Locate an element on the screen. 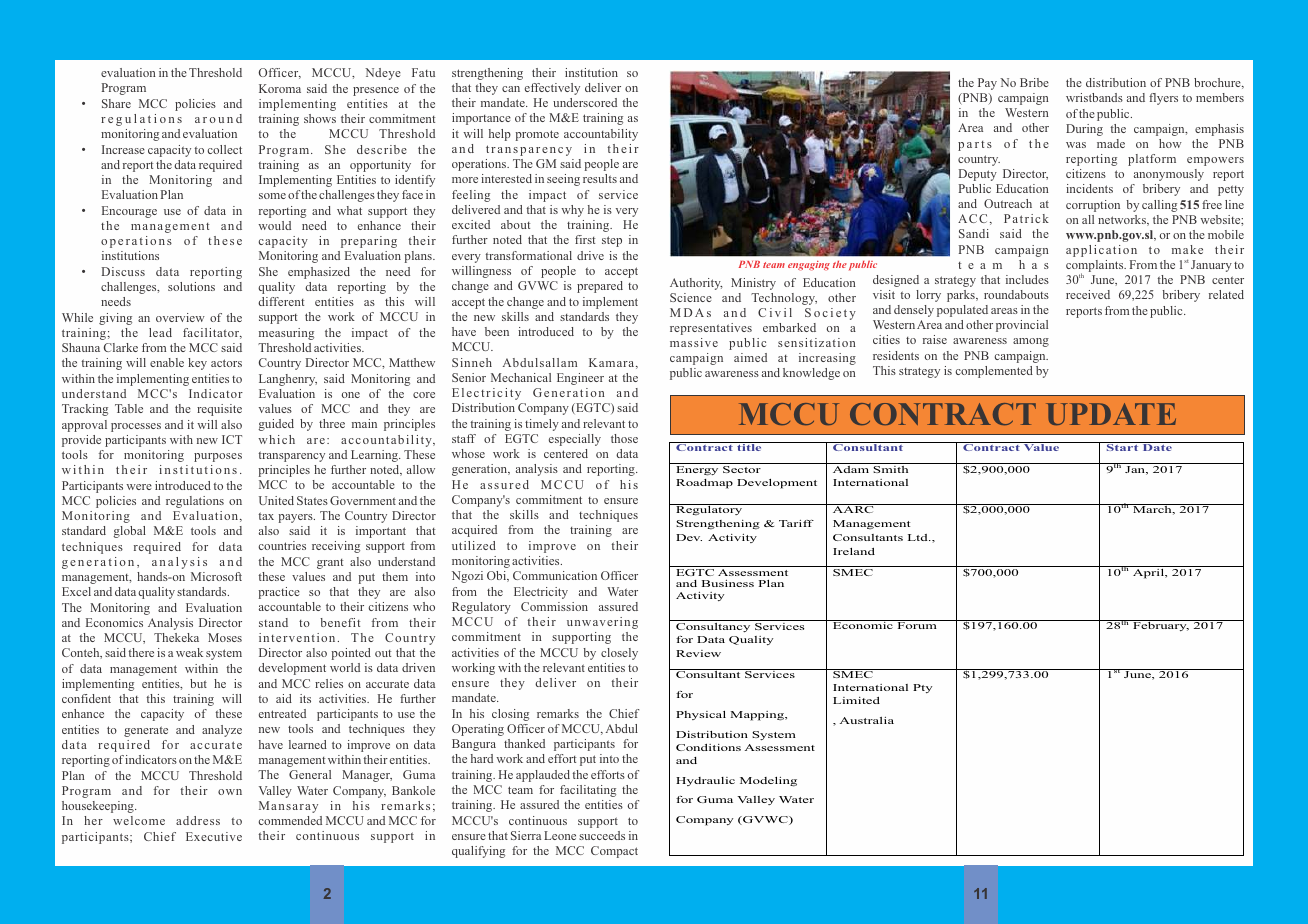  Ltd is located at coordinates (919, 537).
